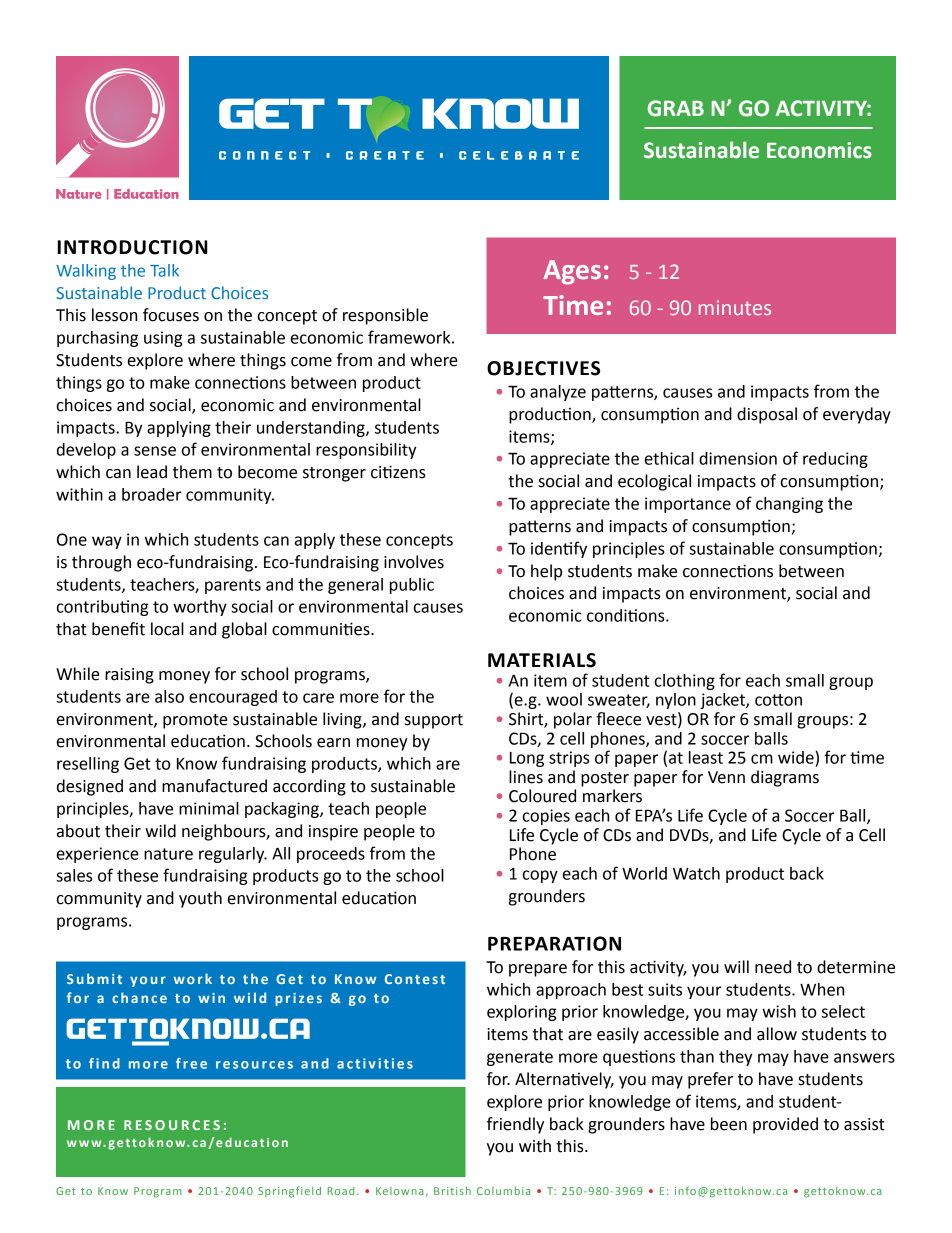 The height and width of the screenshot is (1233, 952). Describe the element at coordinates (735, 307) in the screenshot. I see `minutes` at that location.
